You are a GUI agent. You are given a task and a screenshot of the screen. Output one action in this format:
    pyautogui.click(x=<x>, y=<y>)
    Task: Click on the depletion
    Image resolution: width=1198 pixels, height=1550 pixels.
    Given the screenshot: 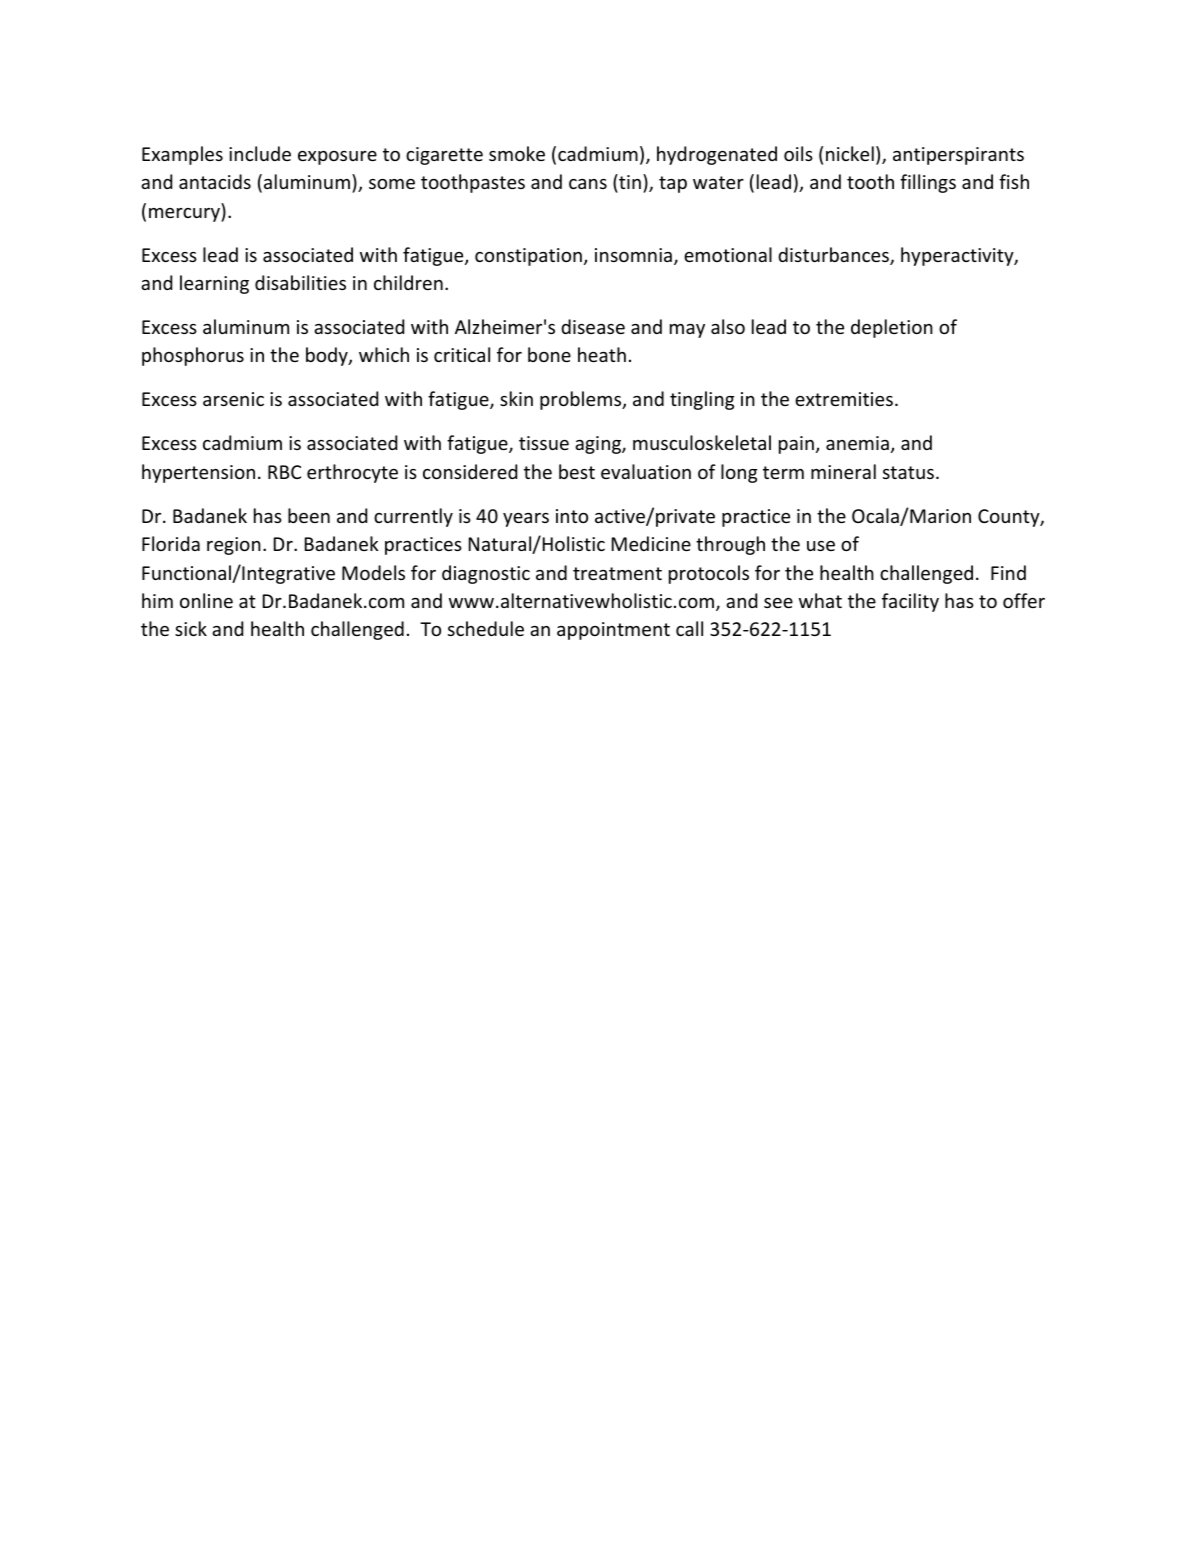 What is the action you would take?
    pyautogui.click(x=892, y=328)
